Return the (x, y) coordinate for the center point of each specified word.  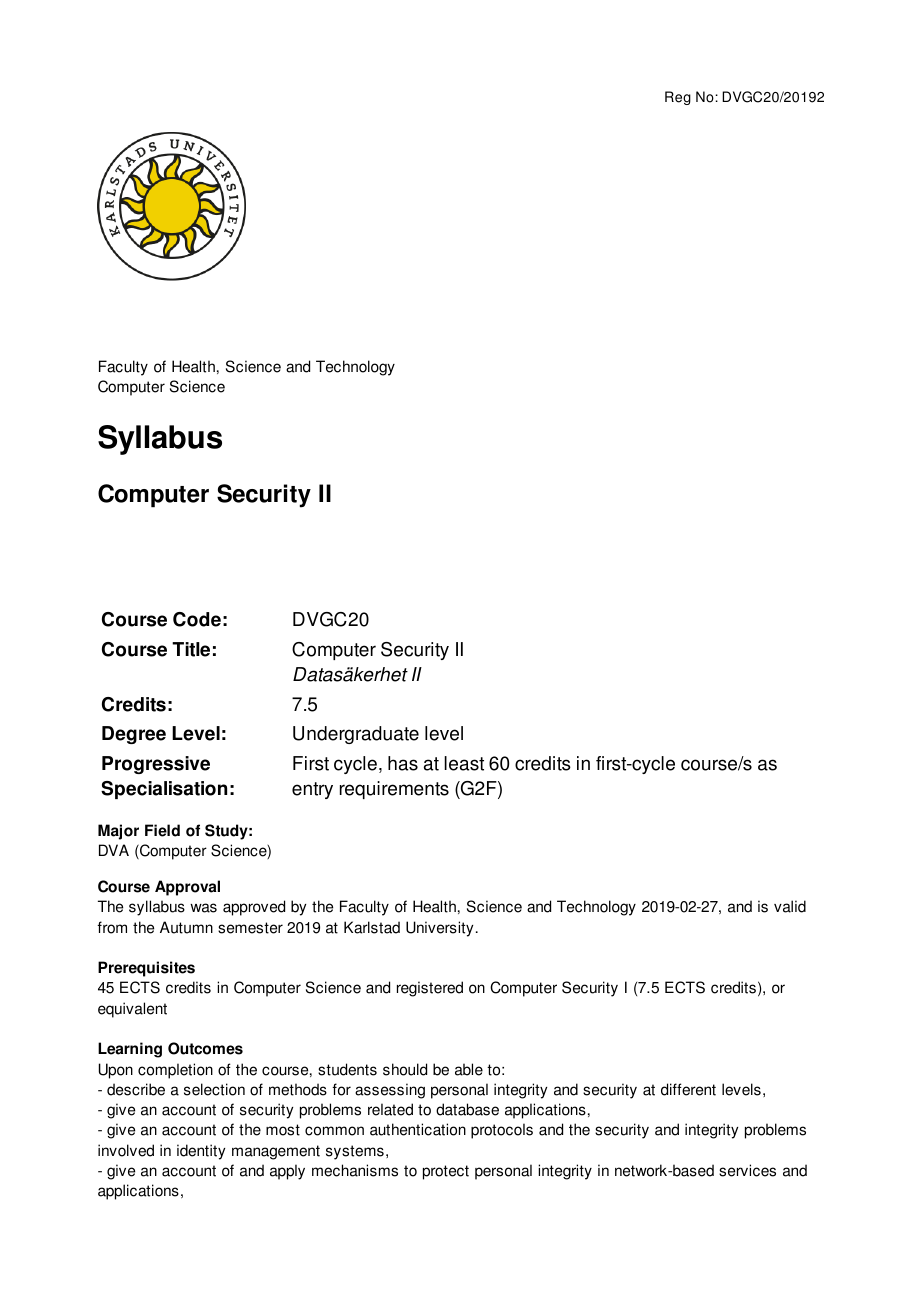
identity (201, 1152)
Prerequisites (146, 969)
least (464, 763)
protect (446, 1172)
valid (790, 906)
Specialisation (164, 790)
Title (191, 649)
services (747, 1170)
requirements (394, 790)
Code (197, 619)
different (688, 1089)
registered (430, 989)
